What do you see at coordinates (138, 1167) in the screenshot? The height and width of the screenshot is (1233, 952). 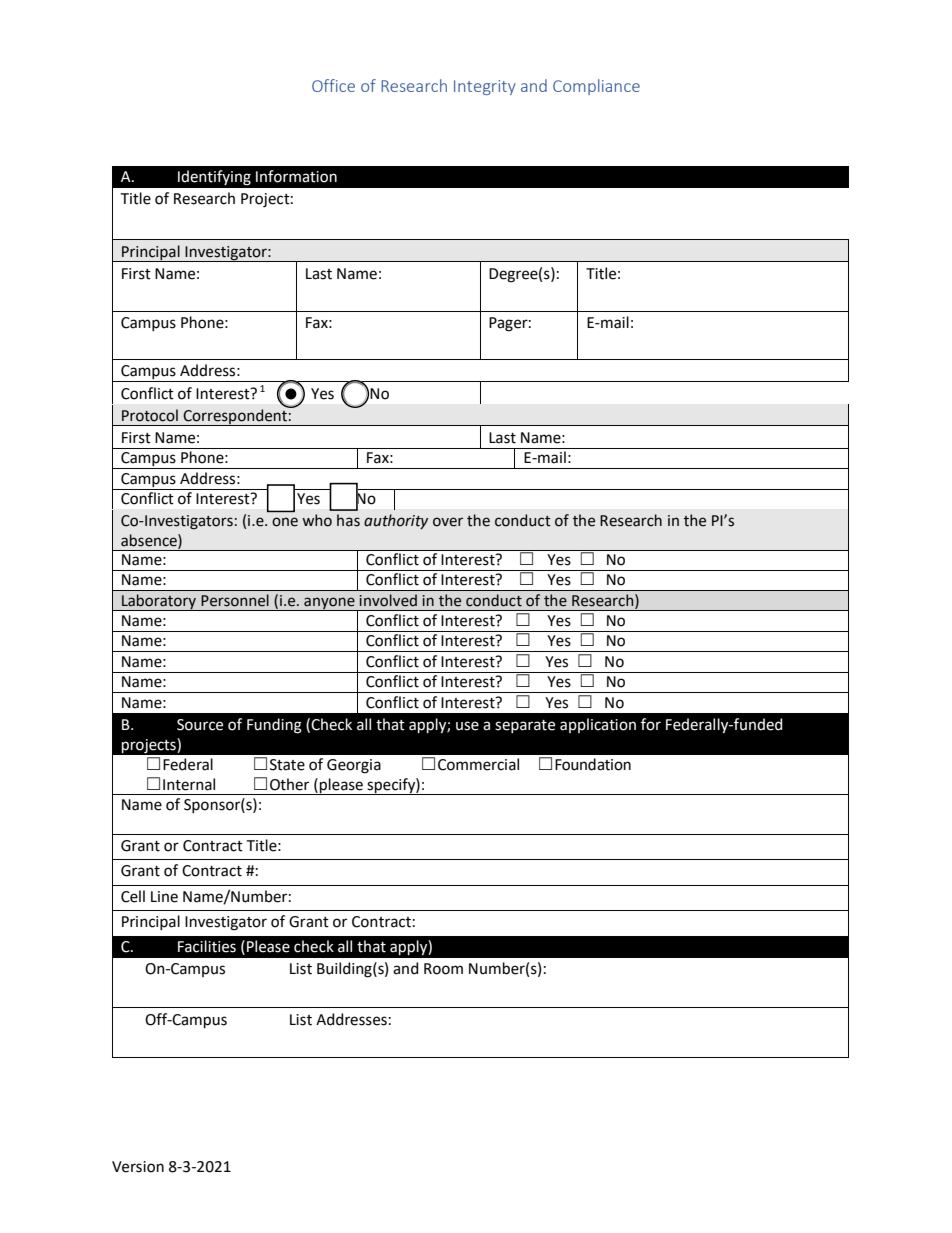 I see `Version` at bounding box center [138, 1167].
